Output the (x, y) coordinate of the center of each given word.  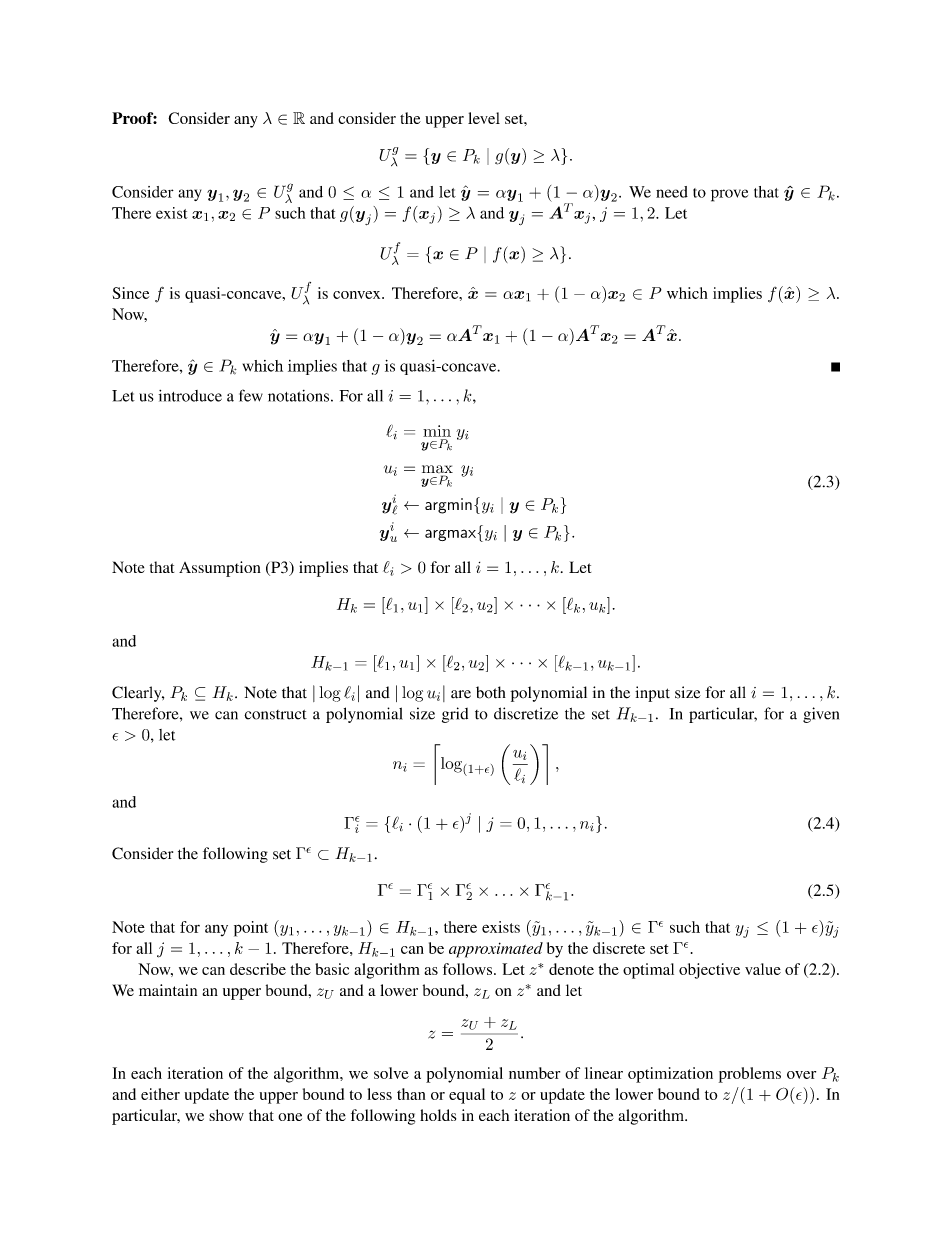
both (491, 692)
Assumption (220, 569)
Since (131, 293)
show (226, 1115)
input (652, 694)
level (484, 118)
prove (729, 195)
